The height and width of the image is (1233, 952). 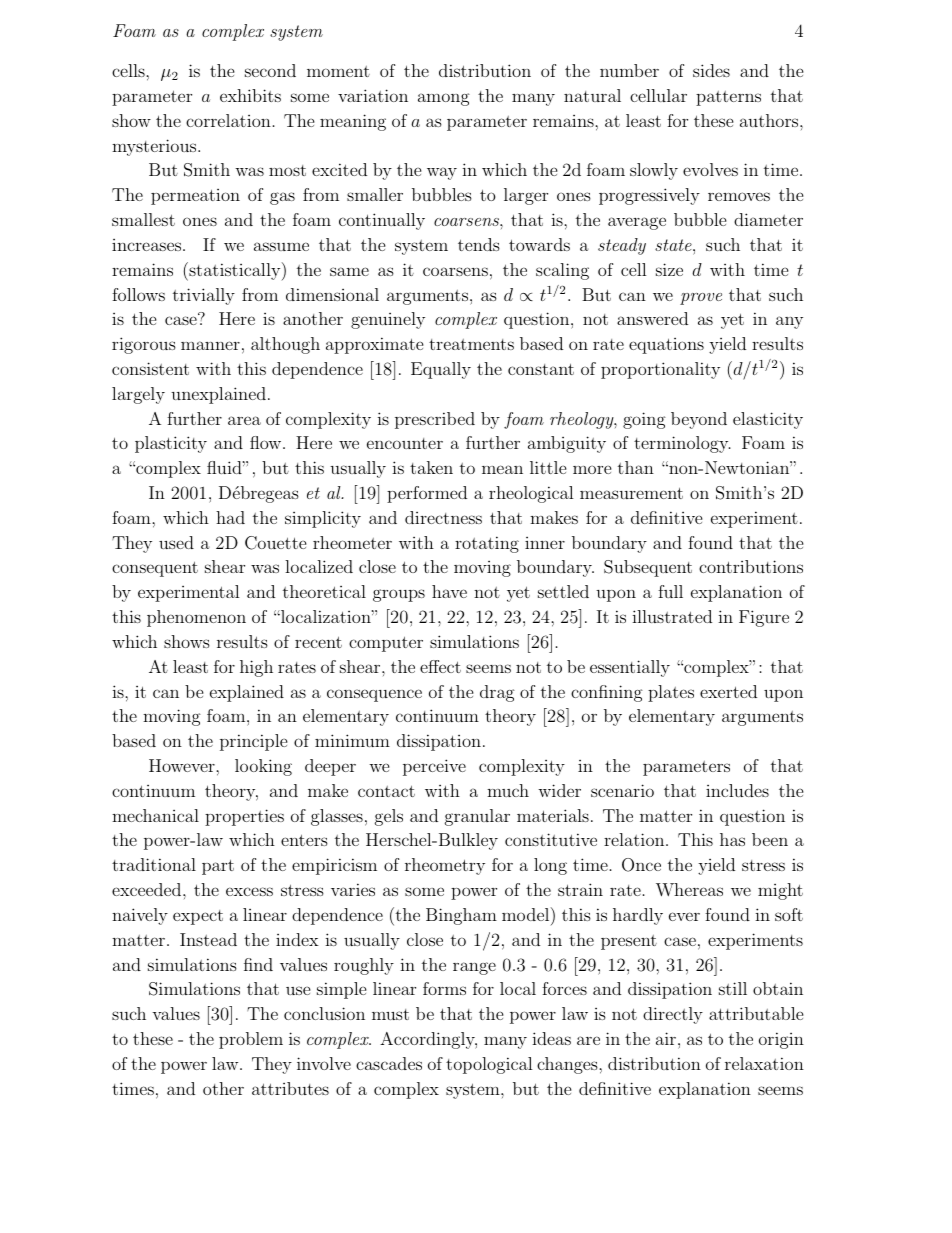 What do you see at coordinates (732, 839) in the image?
I see `has` at bounding box center [732, 839].
